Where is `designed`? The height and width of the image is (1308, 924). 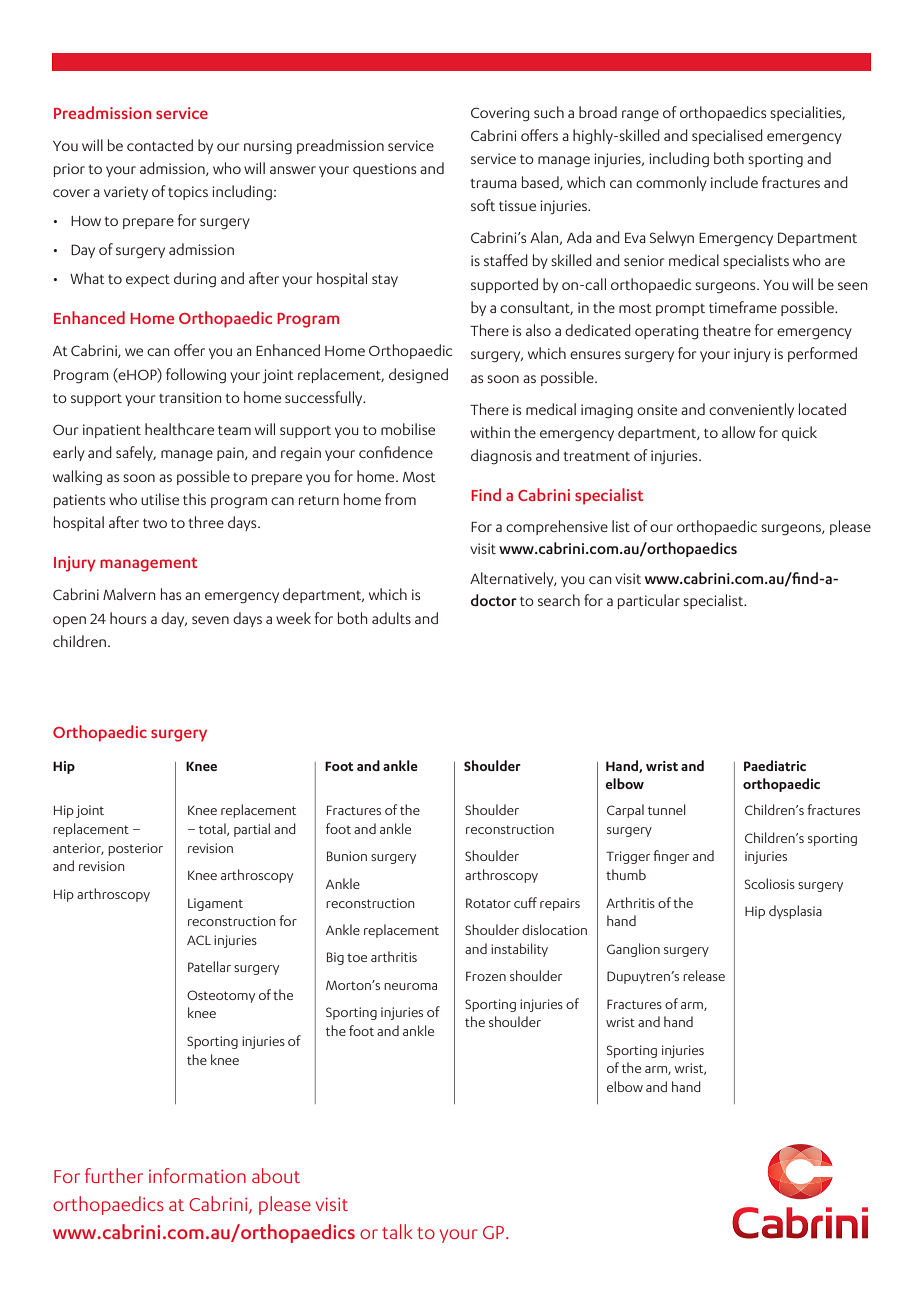 designed is located at coordinates (418, 376).
